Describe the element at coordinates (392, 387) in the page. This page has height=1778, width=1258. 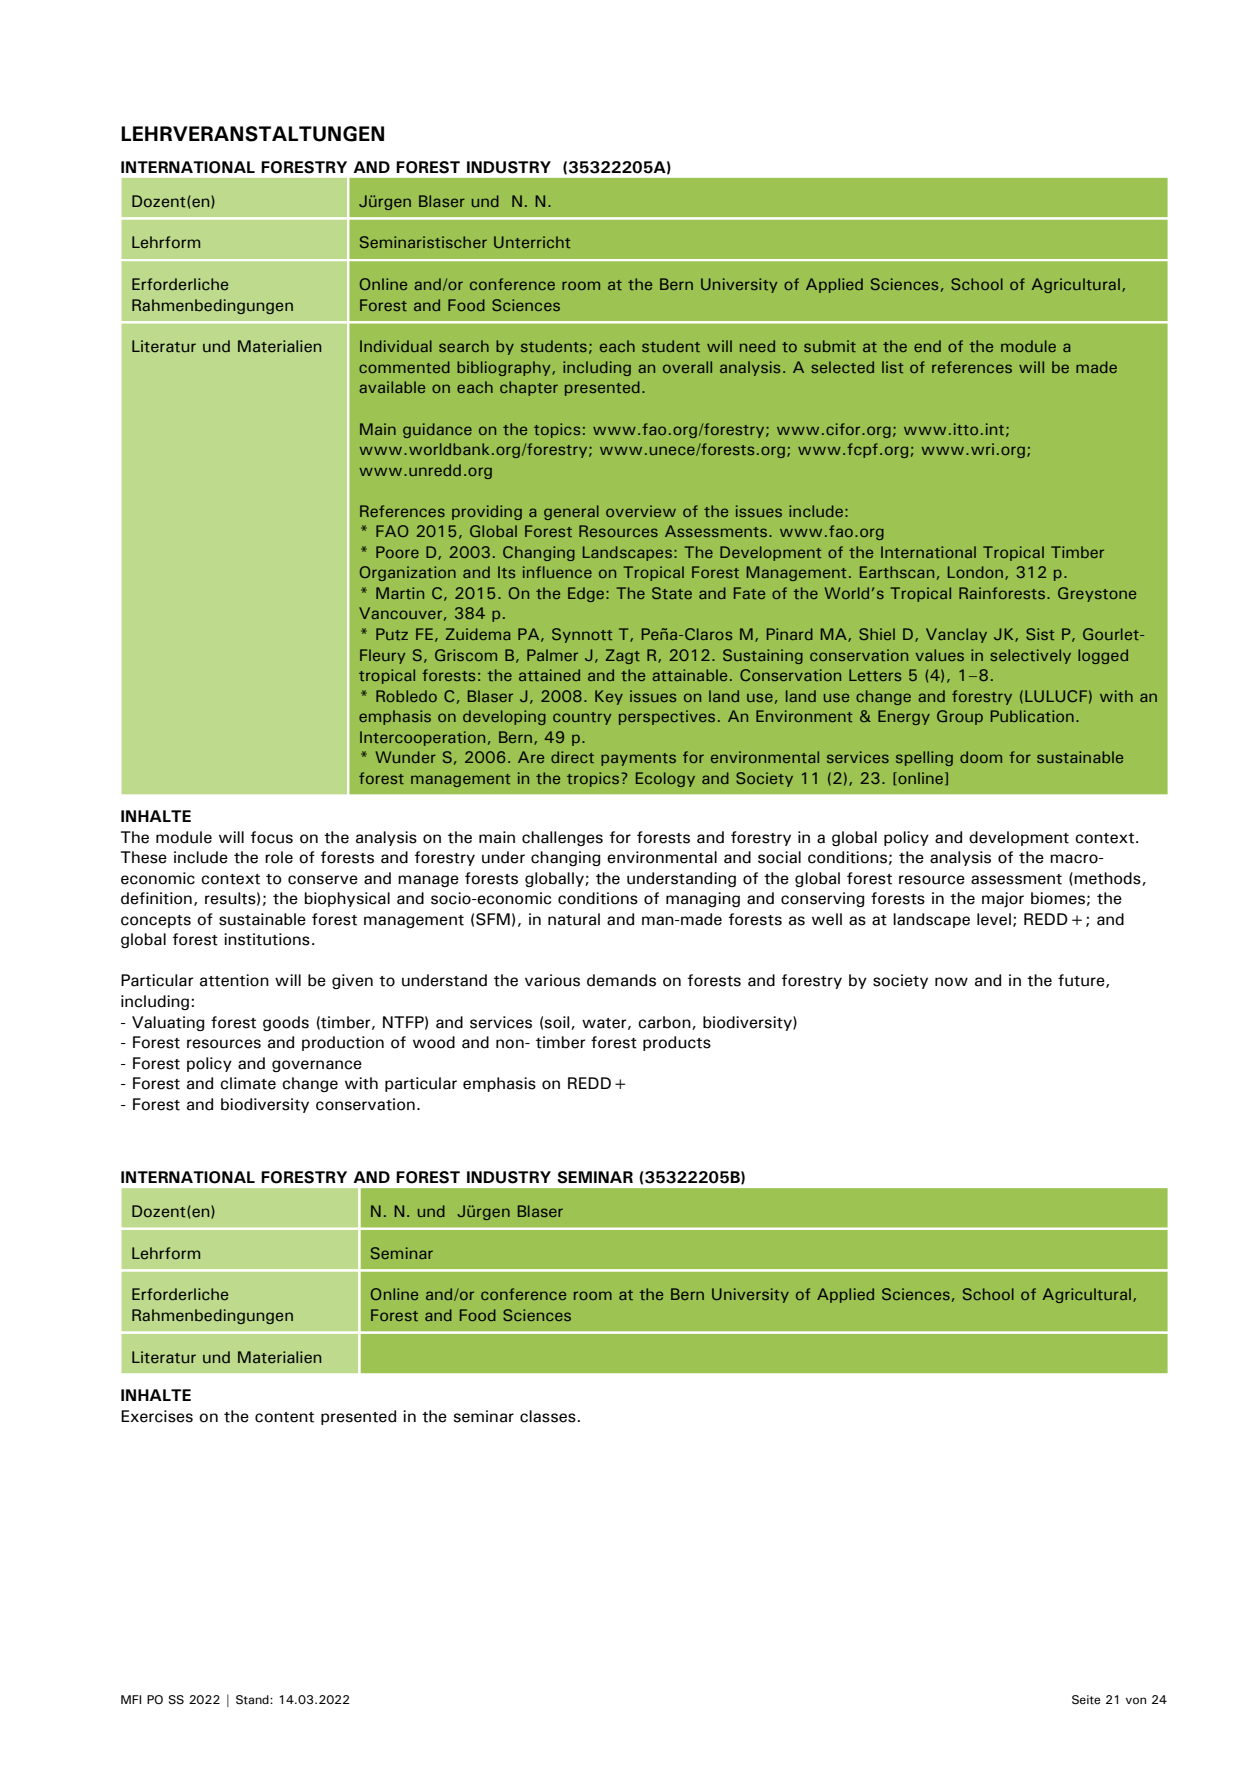
I see `available` at that location.
